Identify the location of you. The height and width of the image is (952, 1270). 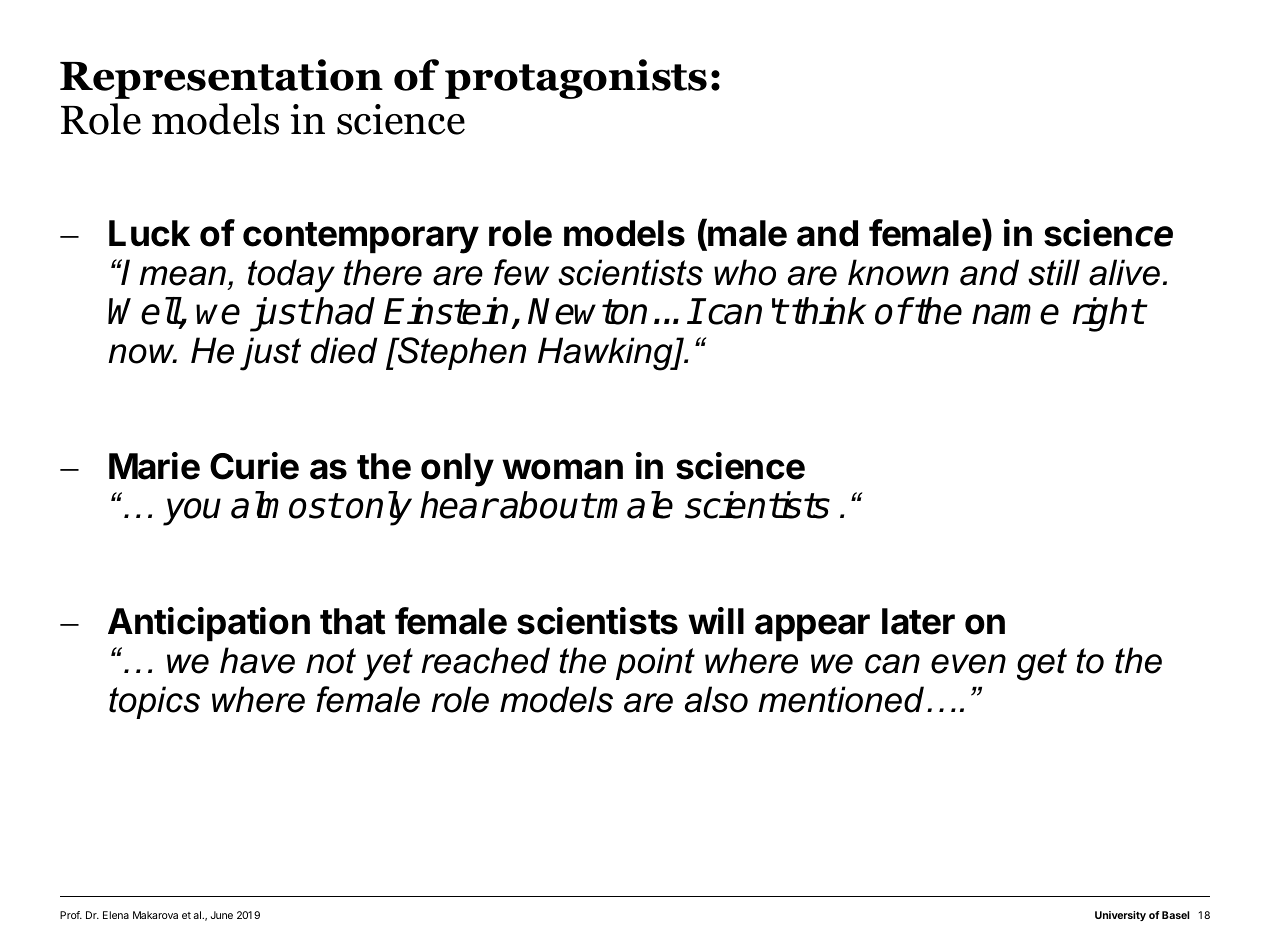
(192, 512).
